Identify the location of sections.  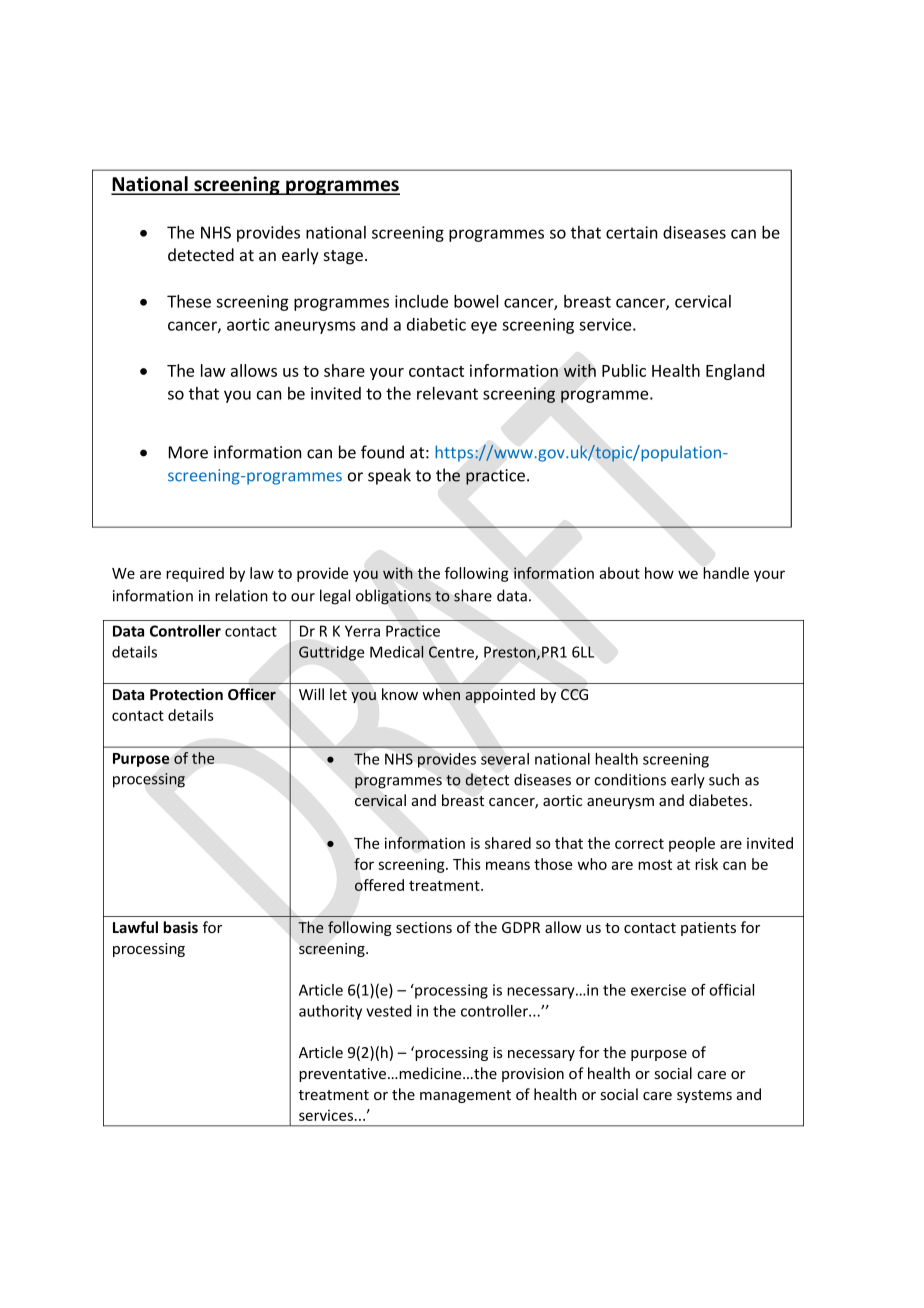
(424, 927).
